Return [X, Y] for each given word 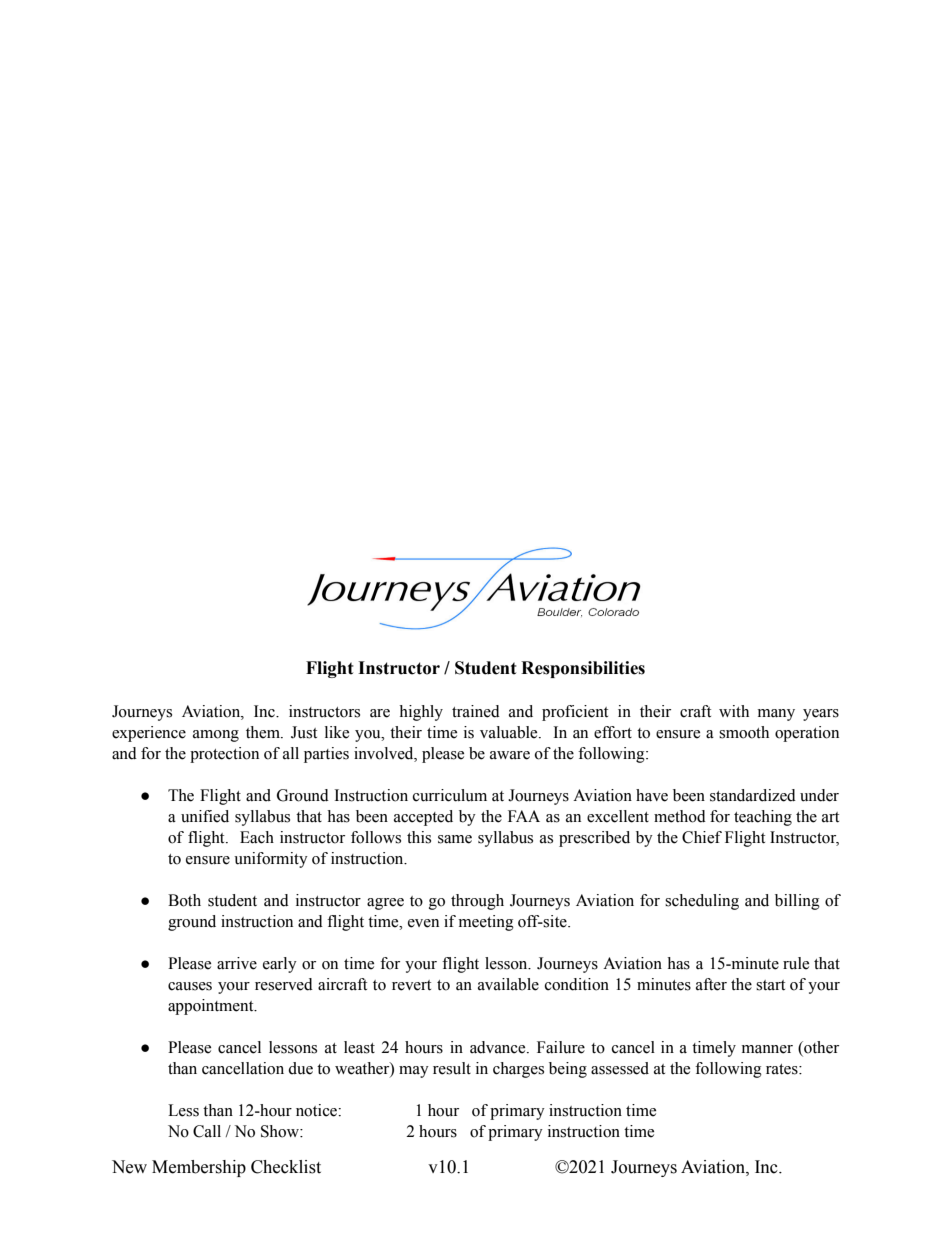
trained [476, 711]
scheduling [702, 902]
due [300, 1068]
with [734, 711]
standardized [753, 795]
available [508, 984]
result [452, 1068]
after [711, 984]
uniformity [271, 860]
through [477, 902]
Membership [199, 1168]
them [264, 732]
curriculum [450, 795]
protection [224, 755]
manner [767, 1049]
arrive [237, 963]
